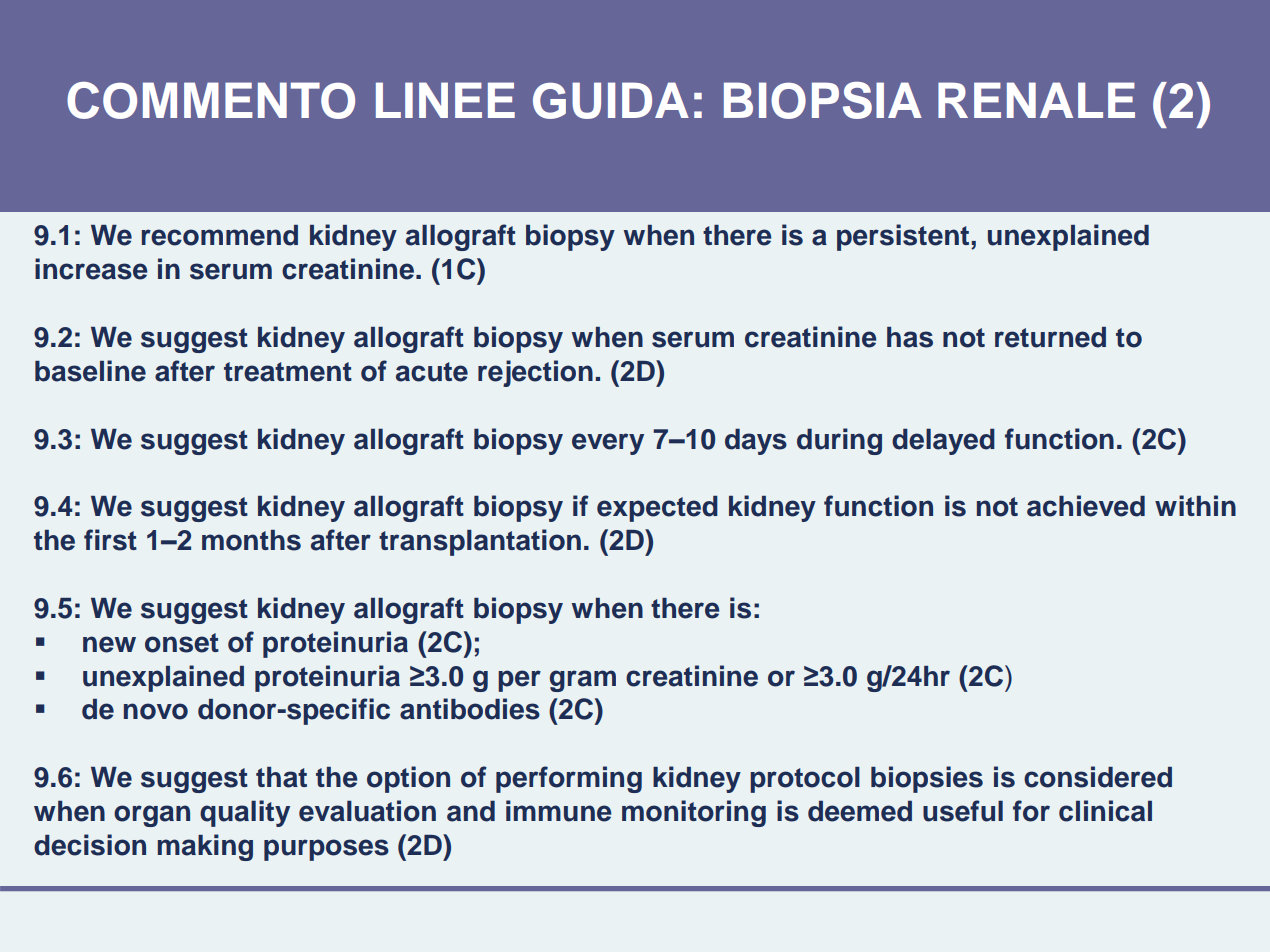  Describe the element at coordinates (1098, 777) in the screenshot. I see `considered` at that location.
